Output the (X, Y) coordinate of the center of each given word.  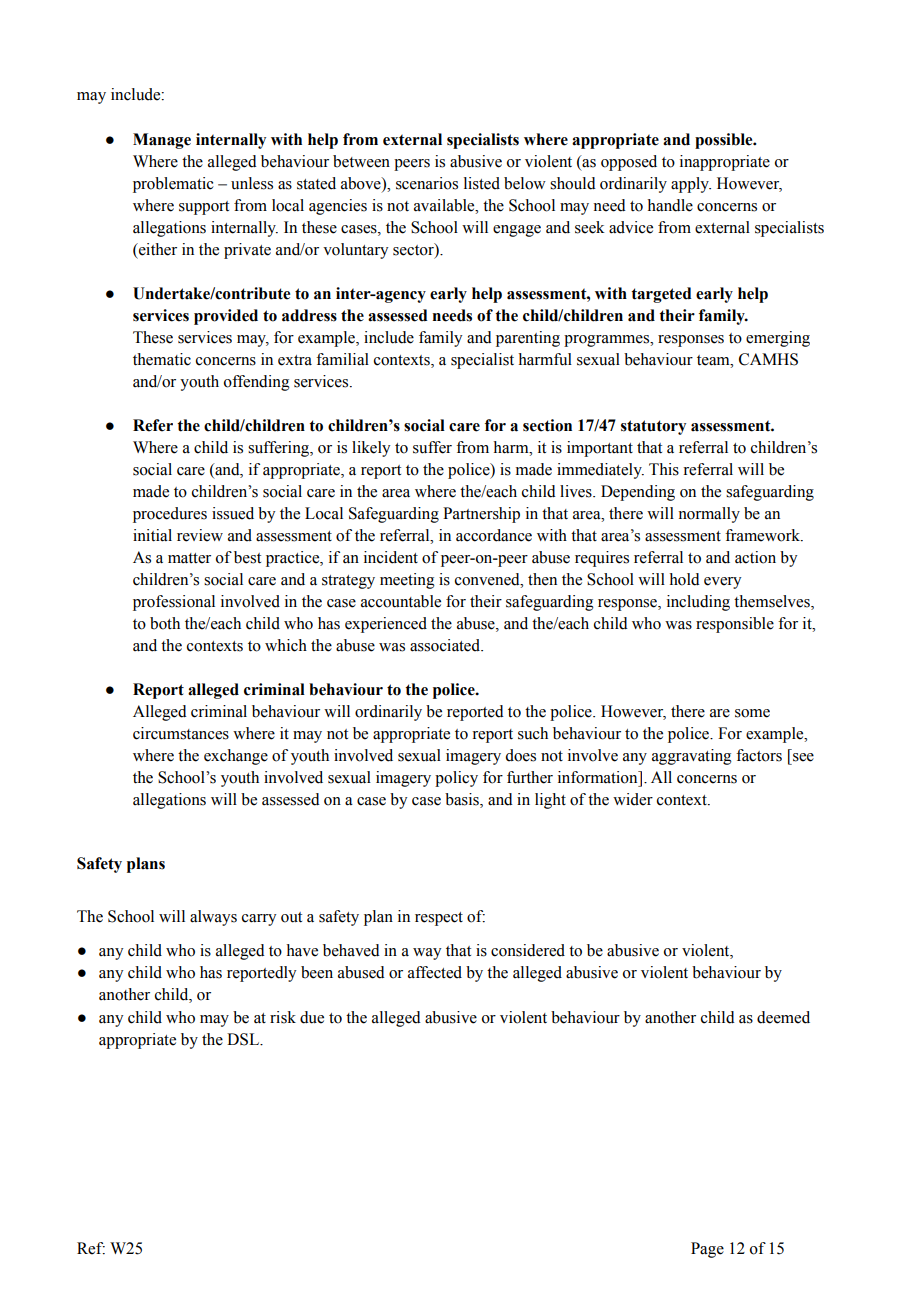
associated (446, 645)
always (213, 918)
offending (257, 383)
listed (482, 183)
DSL (244, 1039)
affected (435, 972)
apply (691, 185)
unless (252, 183)
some (752, 713)
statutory (653, 427)
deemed (783, 1017)
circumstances (181, 733)
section (547, 425)
